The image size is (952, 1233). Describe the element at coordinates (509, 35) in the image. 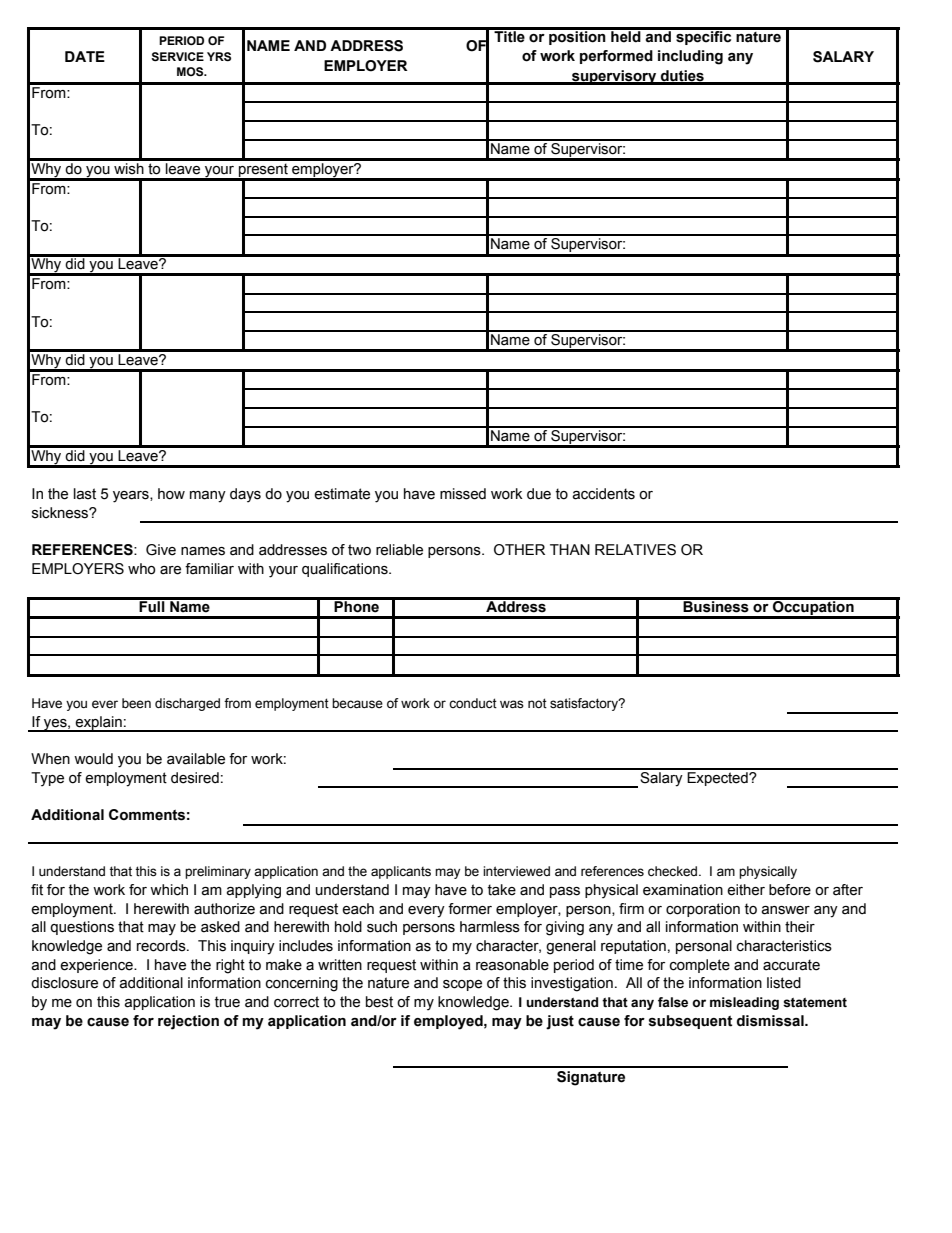

I see `Title` at that location.
